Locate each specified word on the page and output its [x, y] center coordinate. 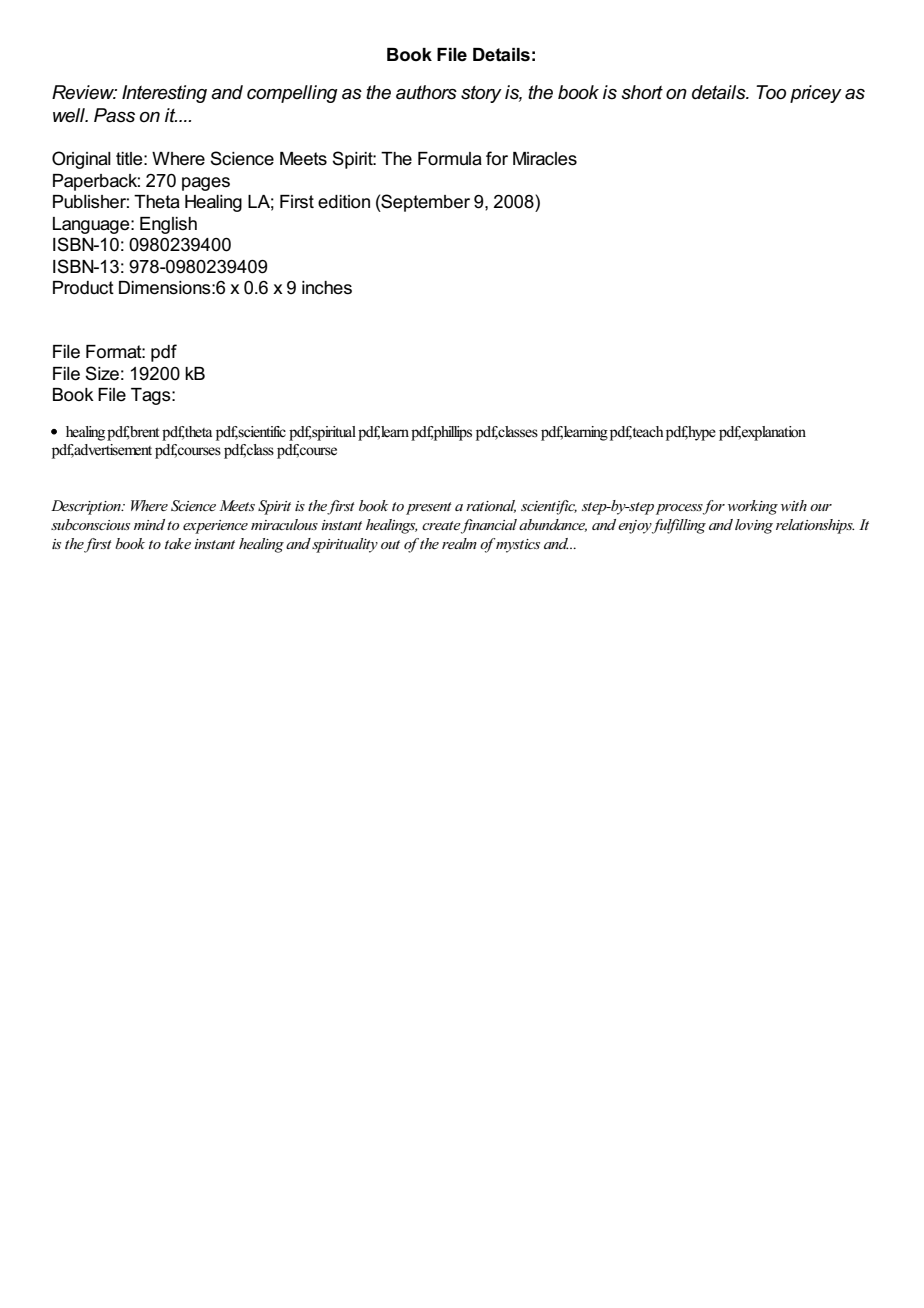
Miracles [545, 159]
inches [327, 288]
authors [426, 92]
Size [102, 373]
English [168, 225]
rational [491, 506]
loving [754, 526]
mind [149, 524]
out [390, 544]
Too [771, 92]
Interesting [164, 94]
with [794, 505]
